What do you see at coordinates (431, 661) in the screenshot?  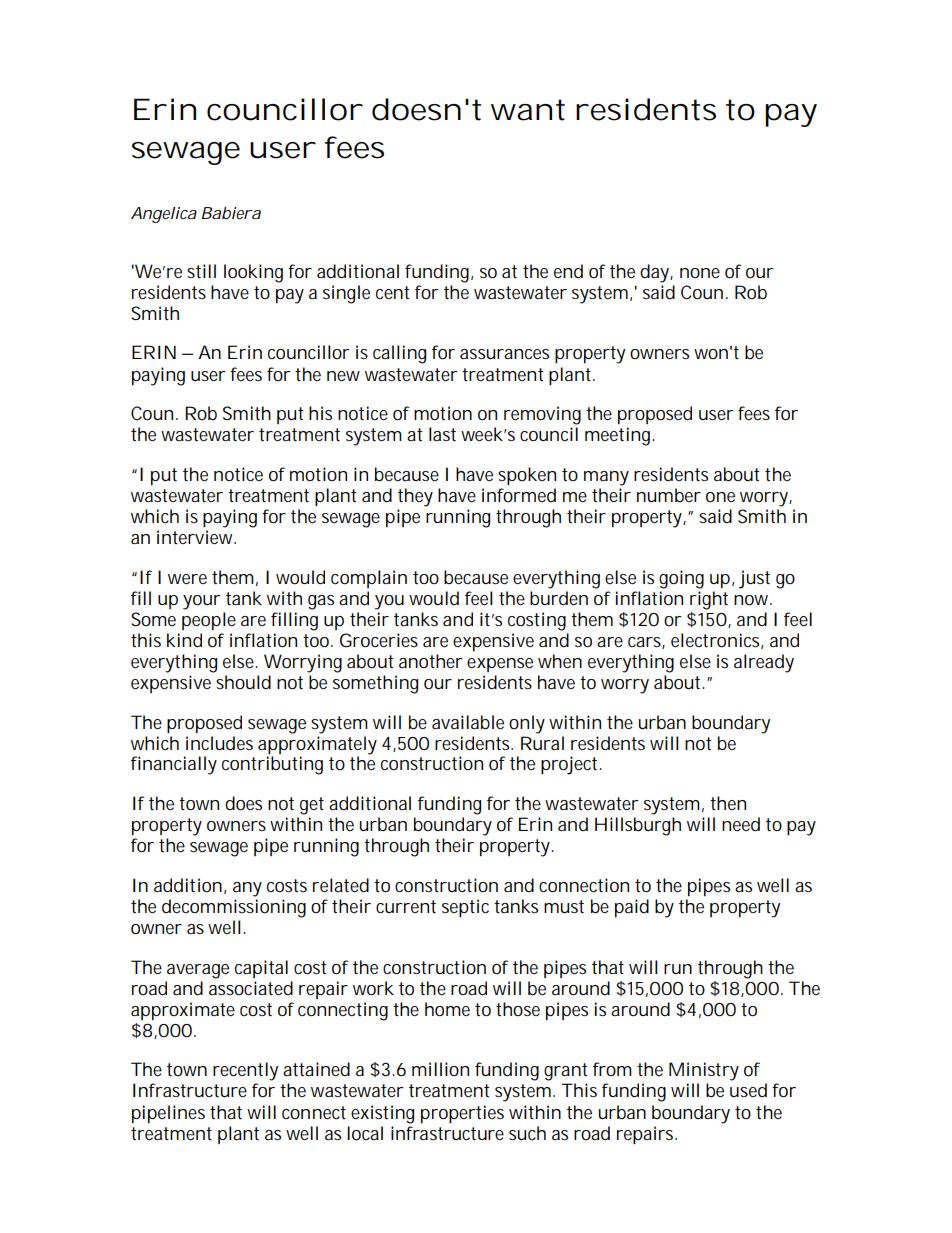 I see `another` at bounding box center [431, 661].
